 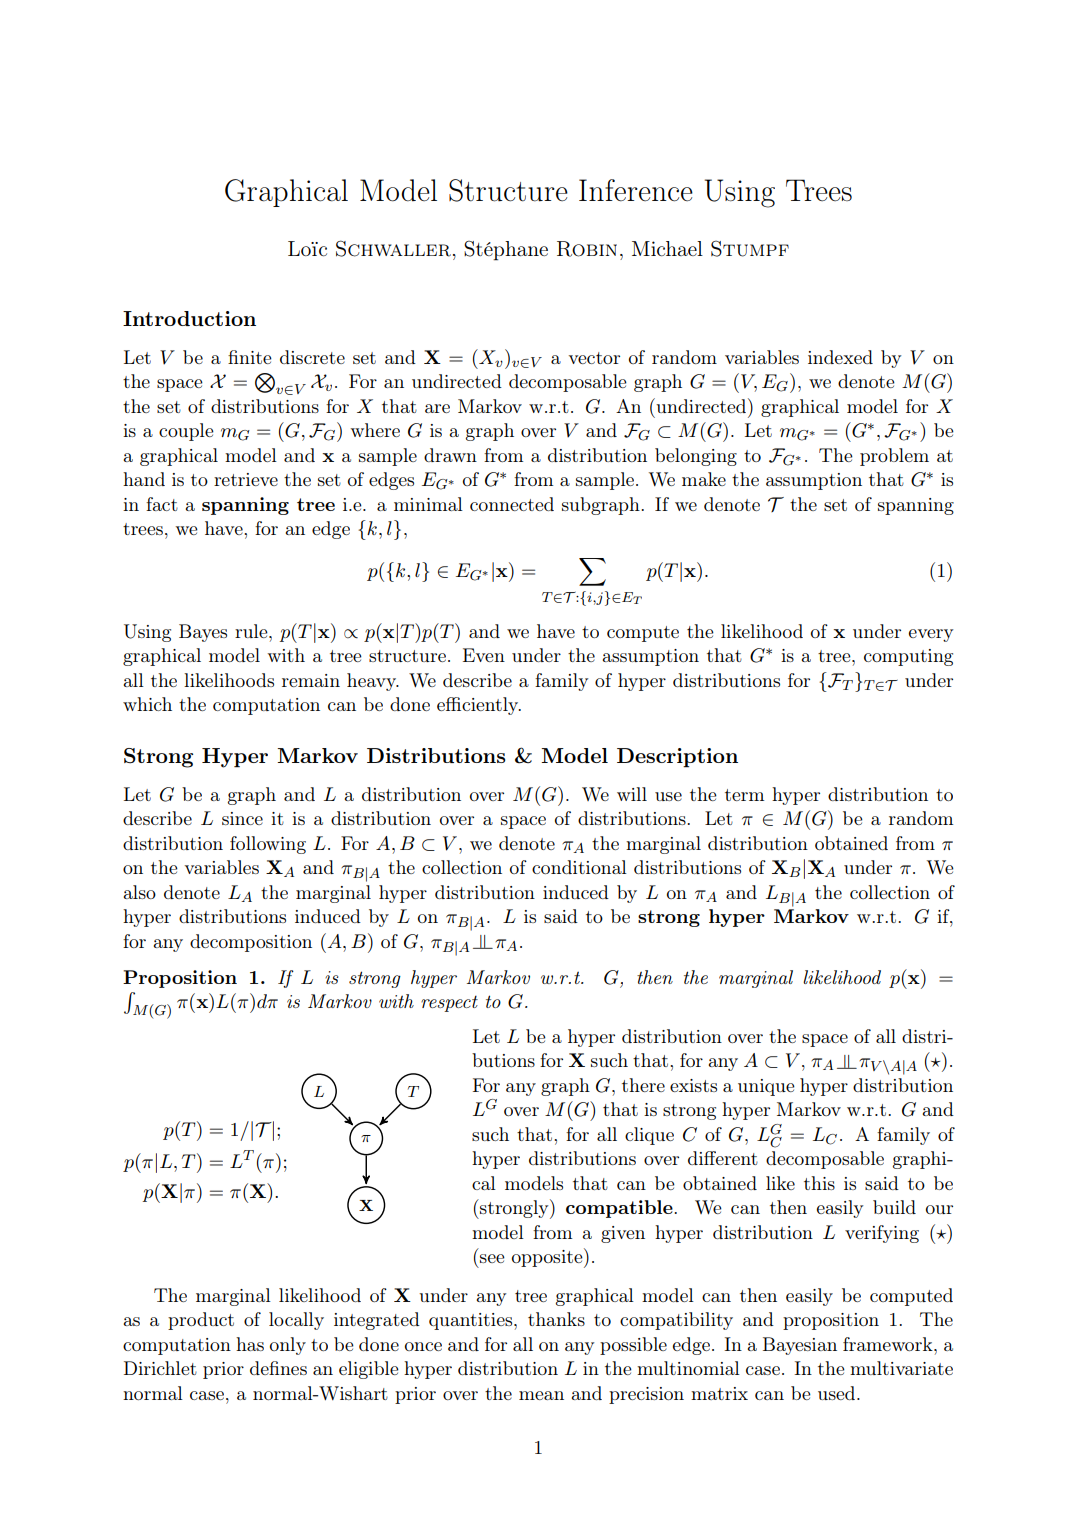 I want to click on since, so click(x=242, y=818).
